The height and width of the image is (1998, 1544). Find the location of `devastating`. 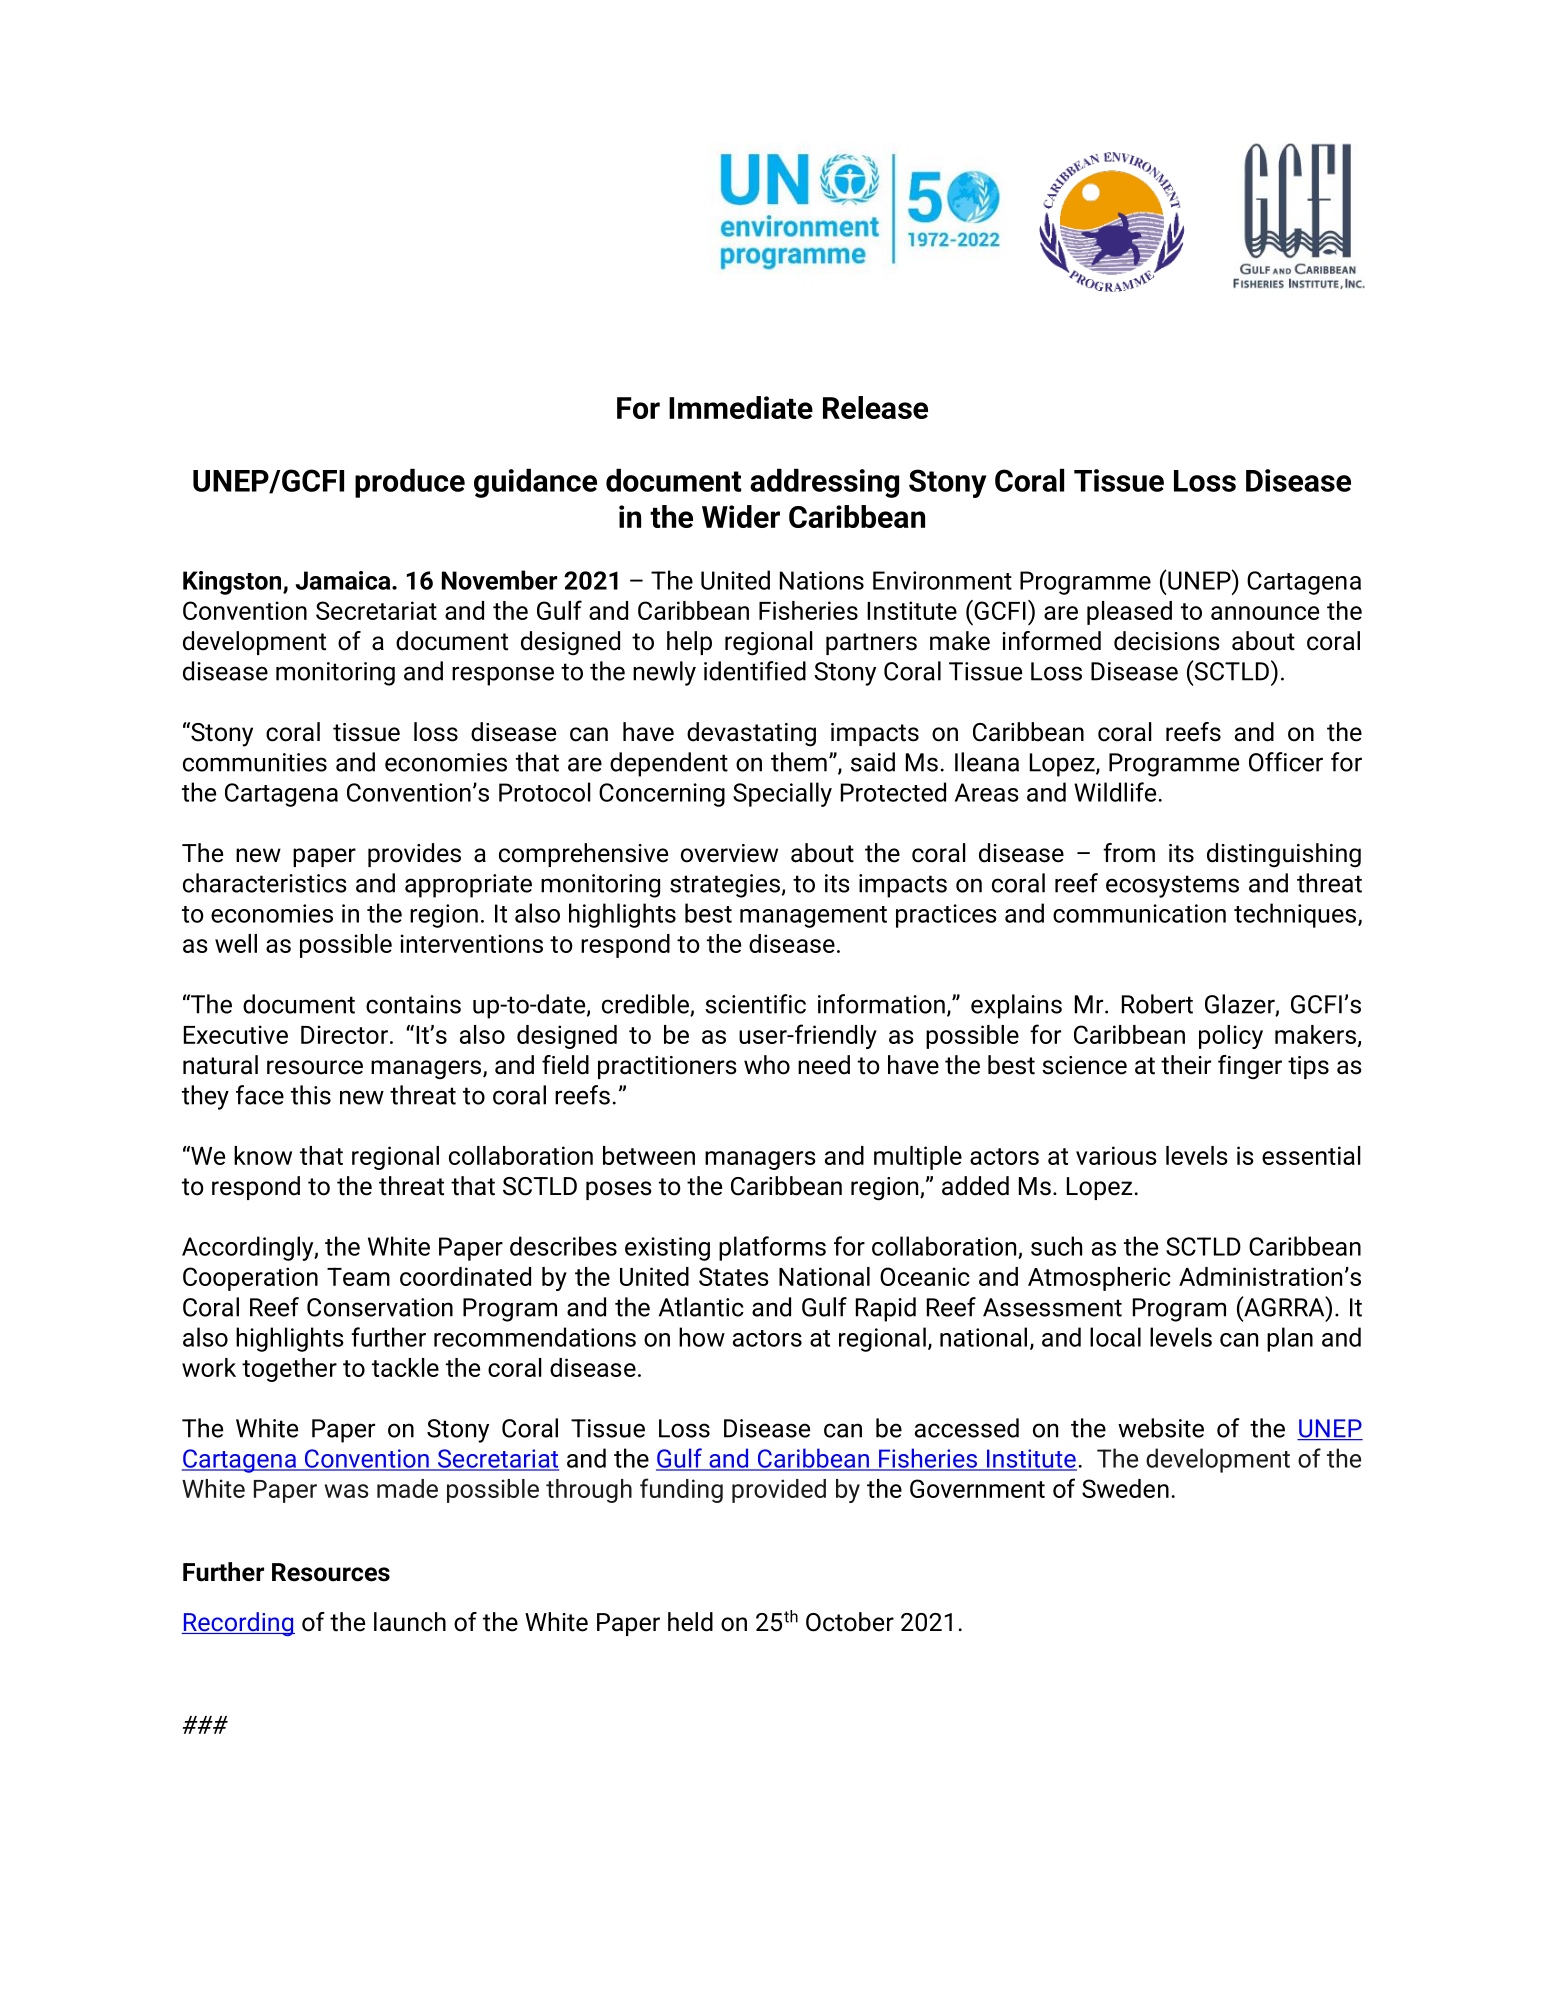

devastating is located at coordinates (751, 734).
